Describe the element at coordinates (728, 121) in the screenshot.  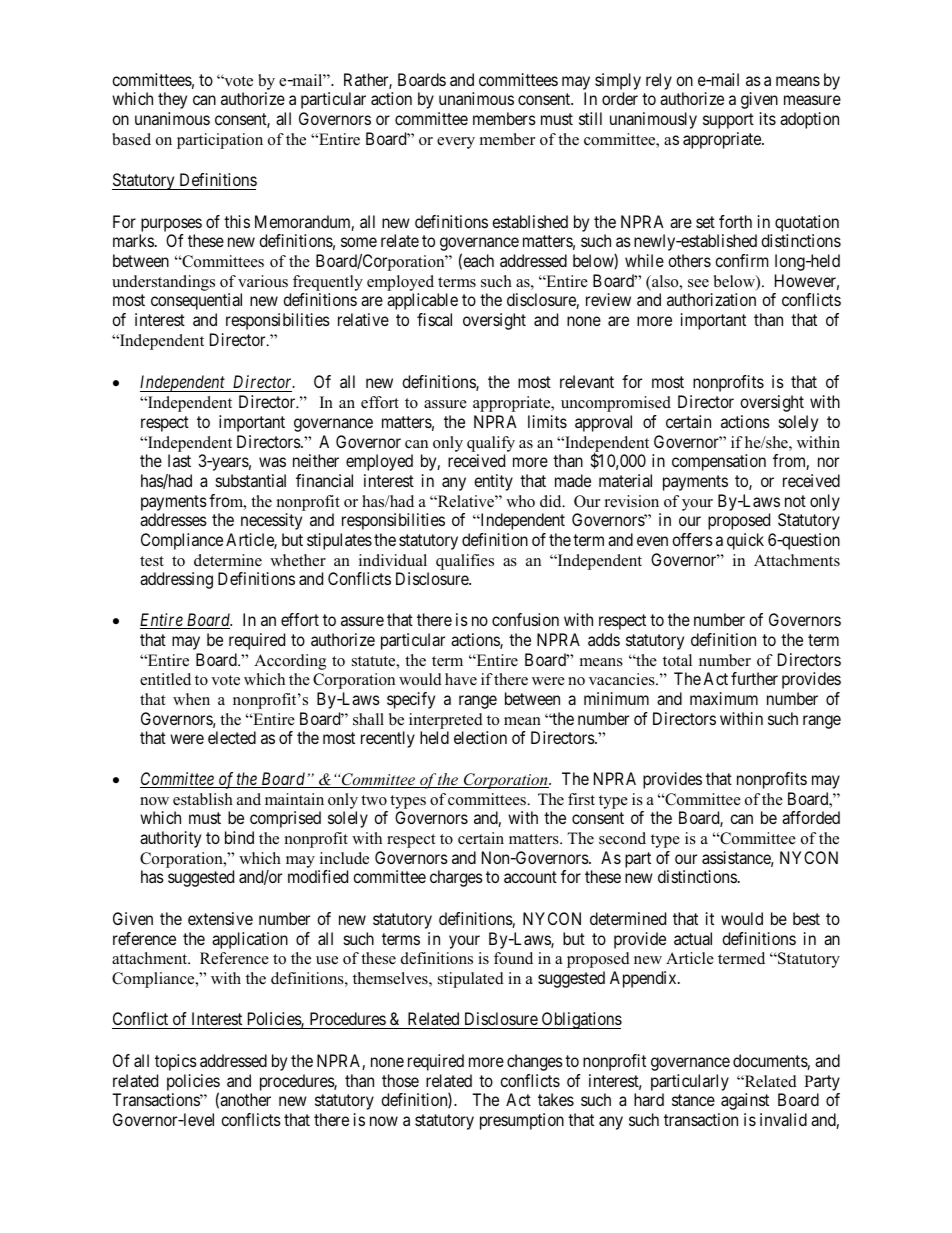
I see `support` at that location.
